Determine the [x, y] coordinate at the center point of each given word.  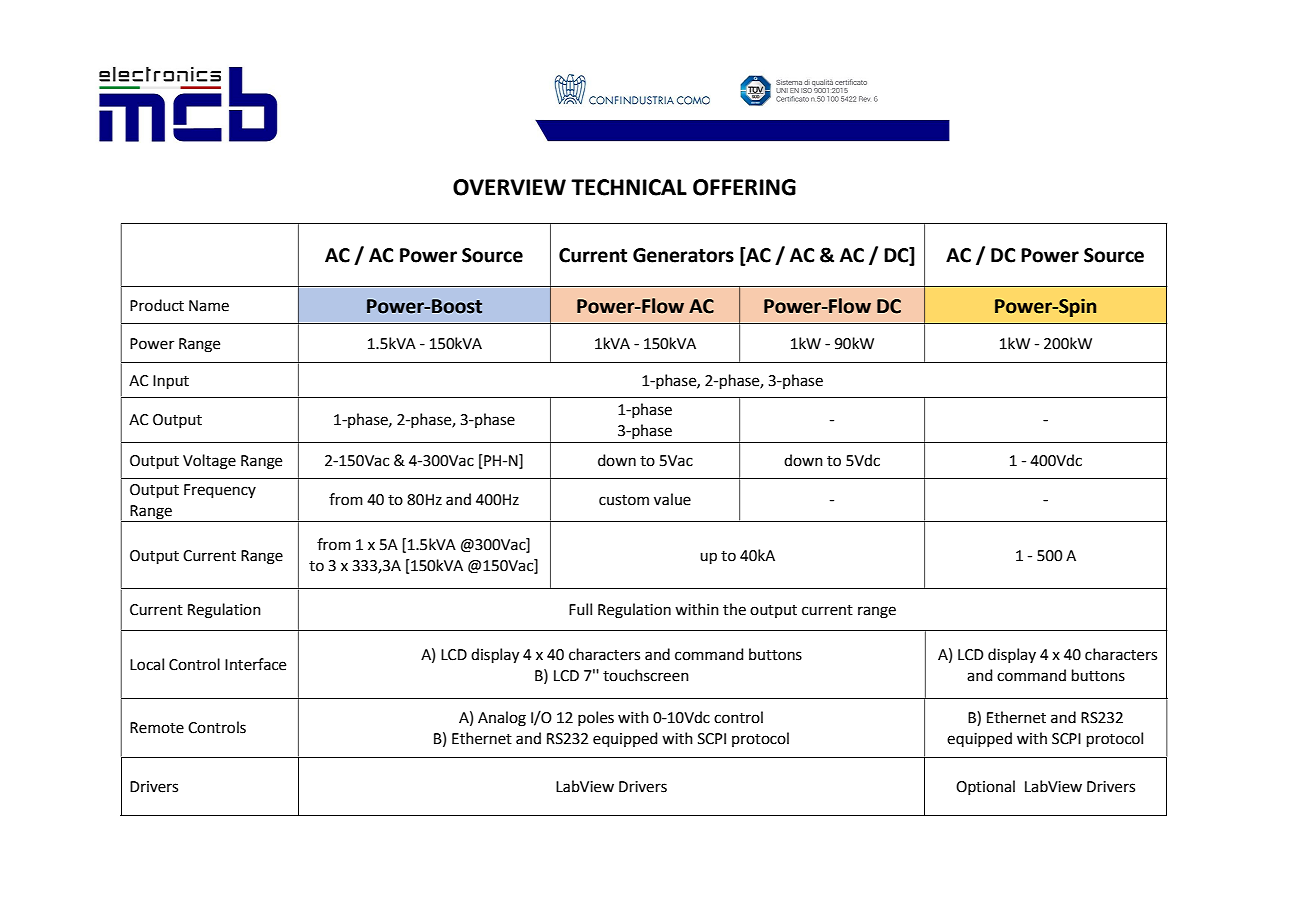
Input [171, 382]
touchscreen [646, 675]
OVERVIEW [509, 187]
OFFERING [744, 187]
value [672, 499]
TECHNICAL [629, 187]
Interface [255, 664]
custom [624, 500]
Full [580, 609]
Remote [157, 728]
